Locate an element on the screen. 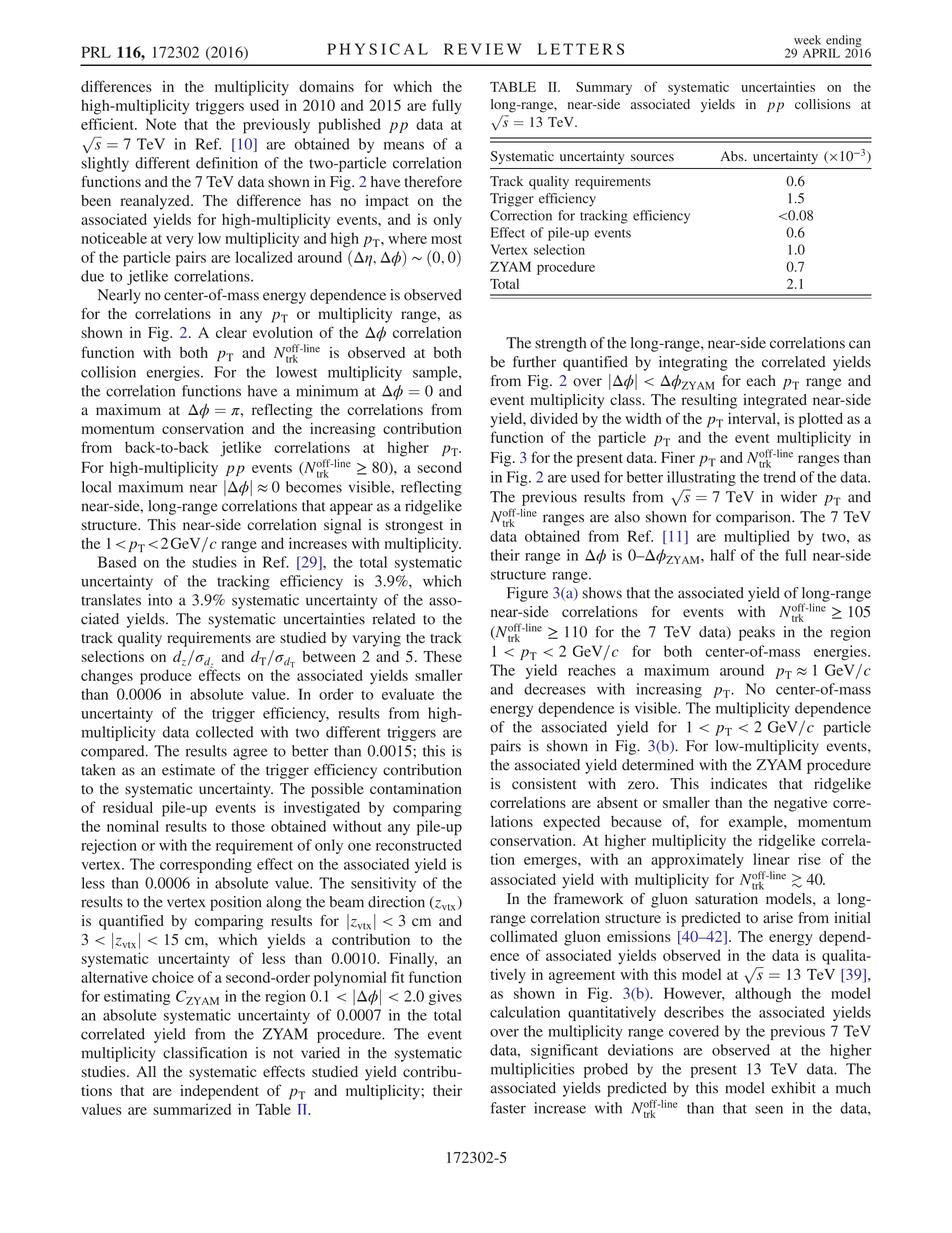 Image resolution: width=952 pixels, height=1233 pixels. Note is located at coordinates (161, 124).
